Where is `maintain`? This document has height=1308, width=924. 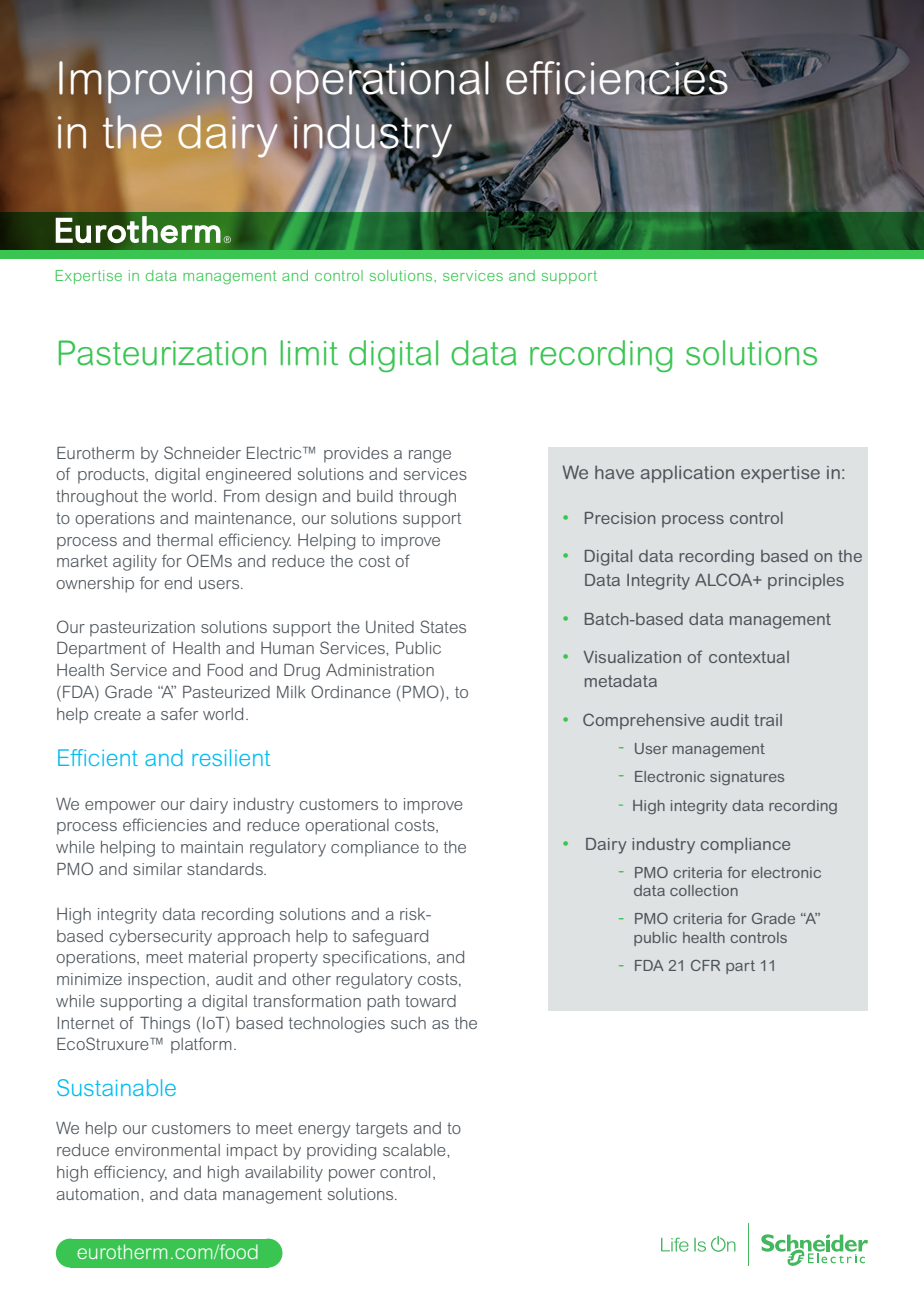
maintain is located at coordinates (212, 847).
